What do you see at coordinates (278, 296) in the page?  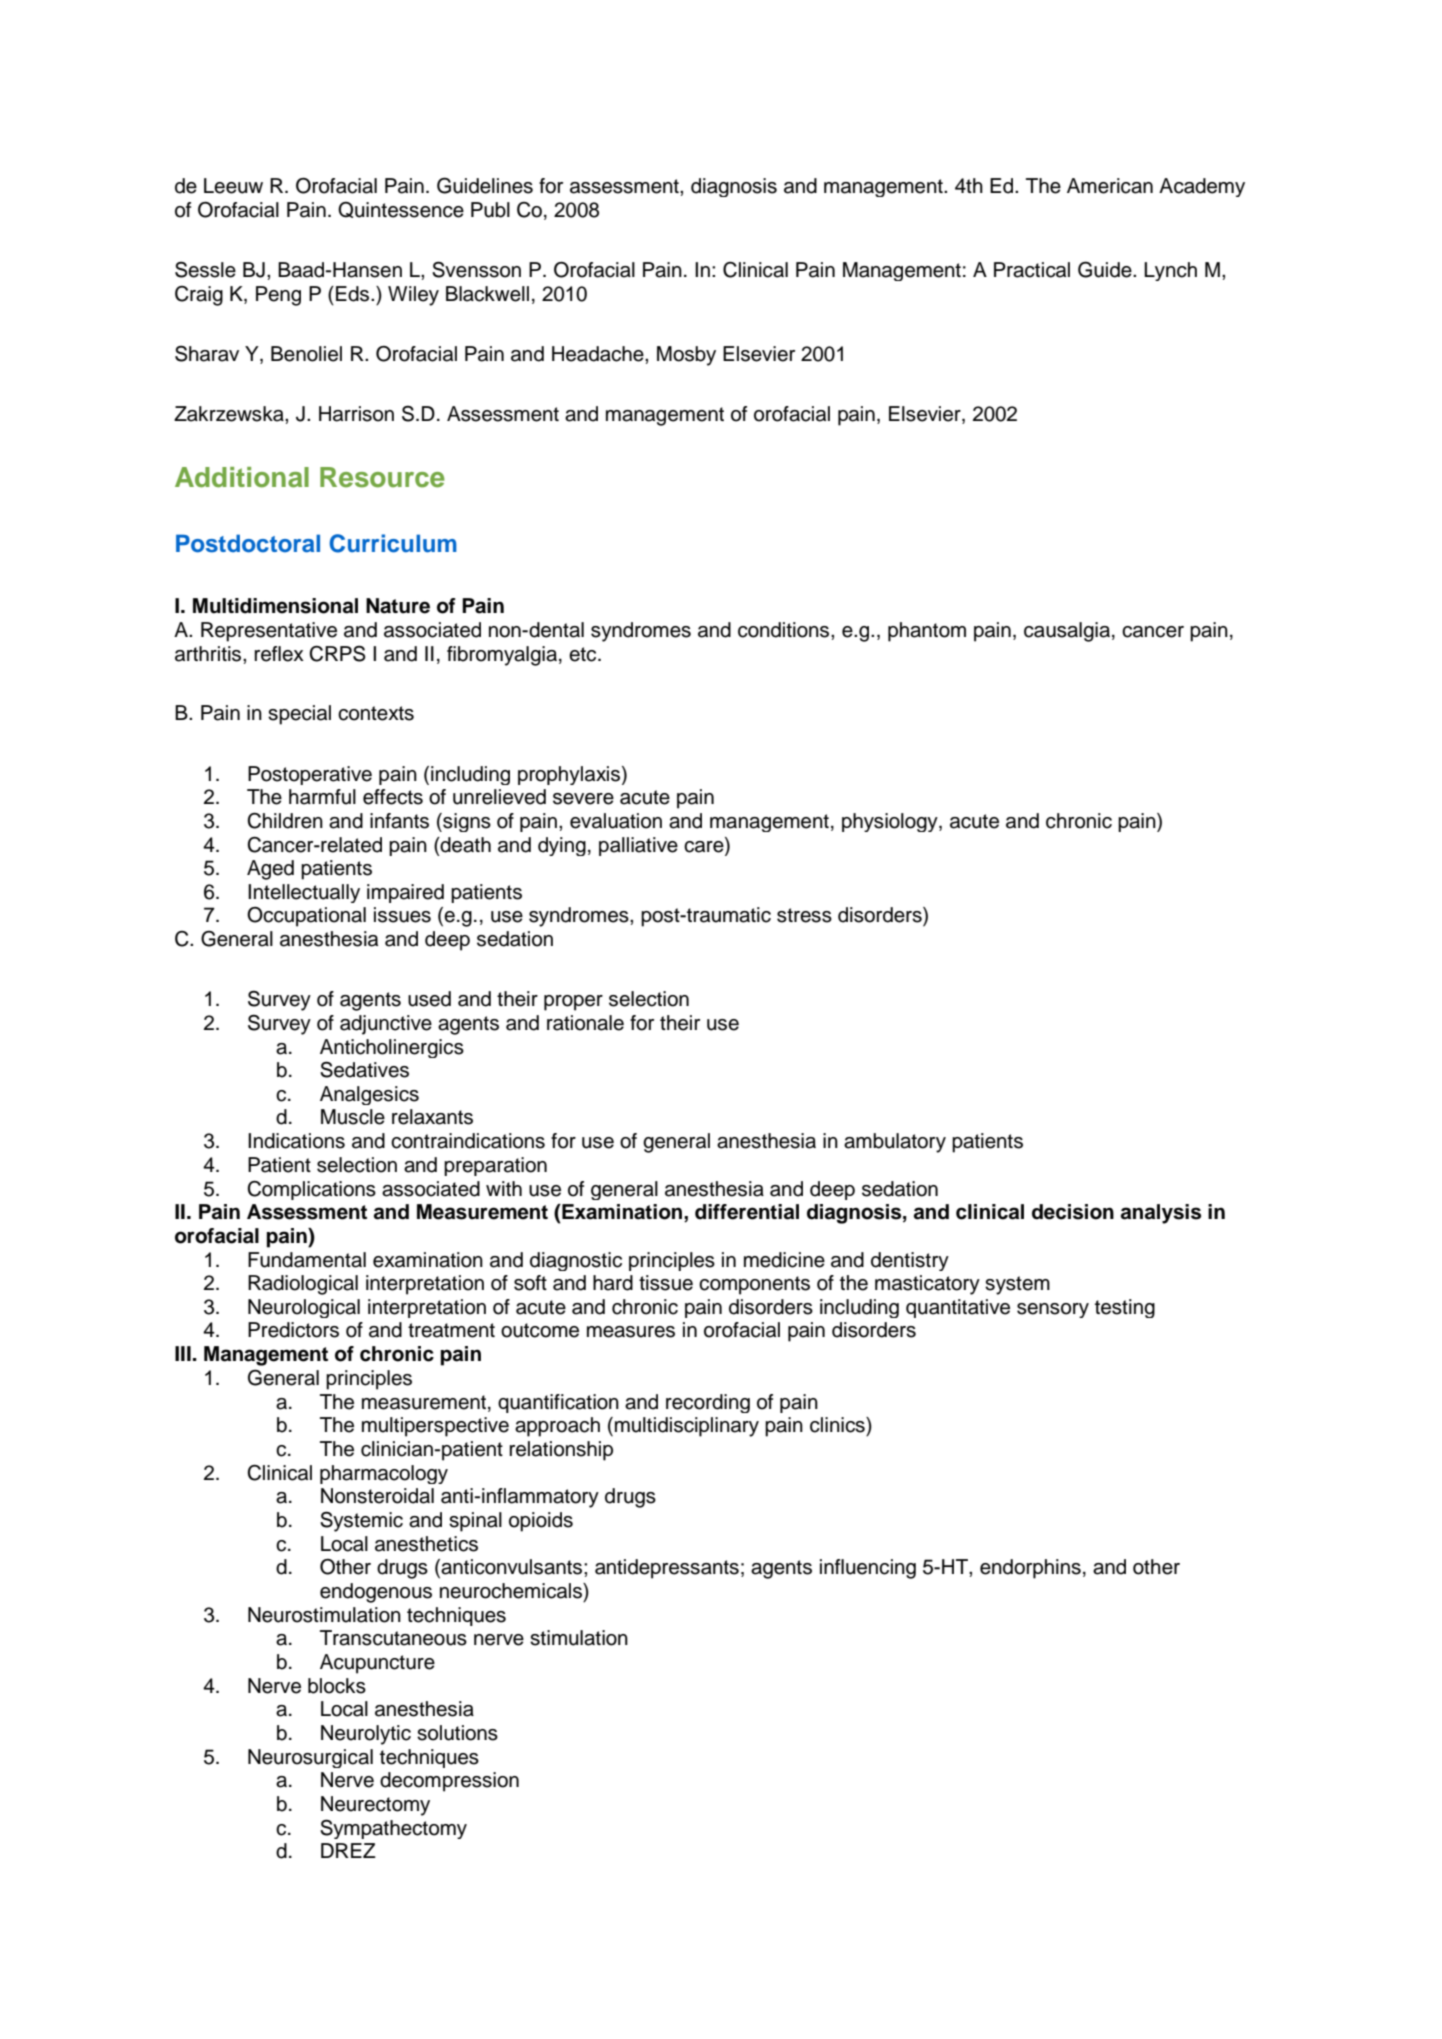 I see `Peng` at bounding box center [278, 296].
